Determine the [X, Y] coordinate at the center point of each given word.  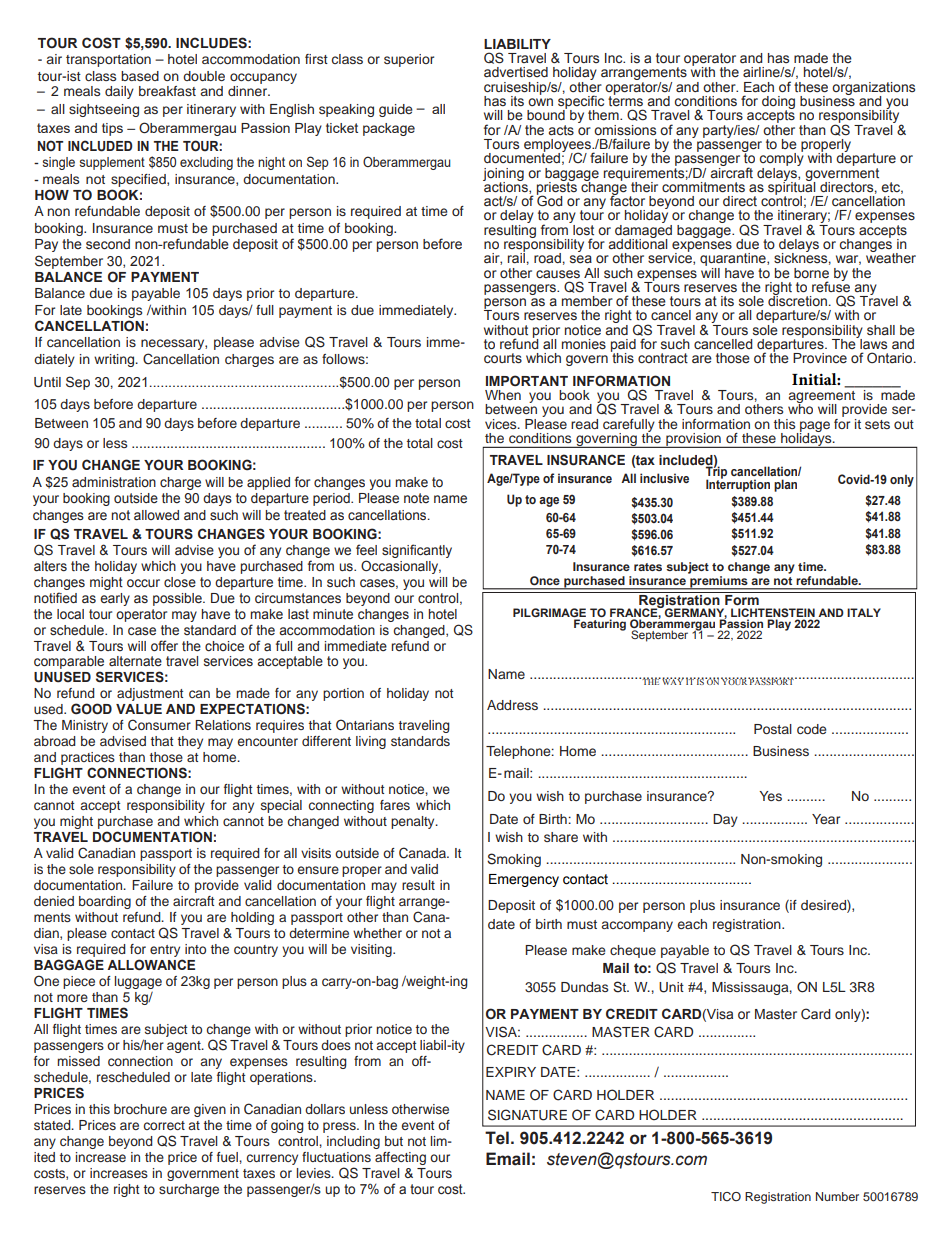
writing [115, 360]
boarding [105, 902]
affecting [400, 1158]
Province [820, 358]
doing [778, 103]
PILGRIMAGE [549, 612]
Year [826, 819]
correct [164, 1125]
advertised [516, 72]
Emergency [524, 880]
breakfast [167, 91]
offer [164, 645]
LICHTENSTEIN [773, 612]
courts [503, 358]
